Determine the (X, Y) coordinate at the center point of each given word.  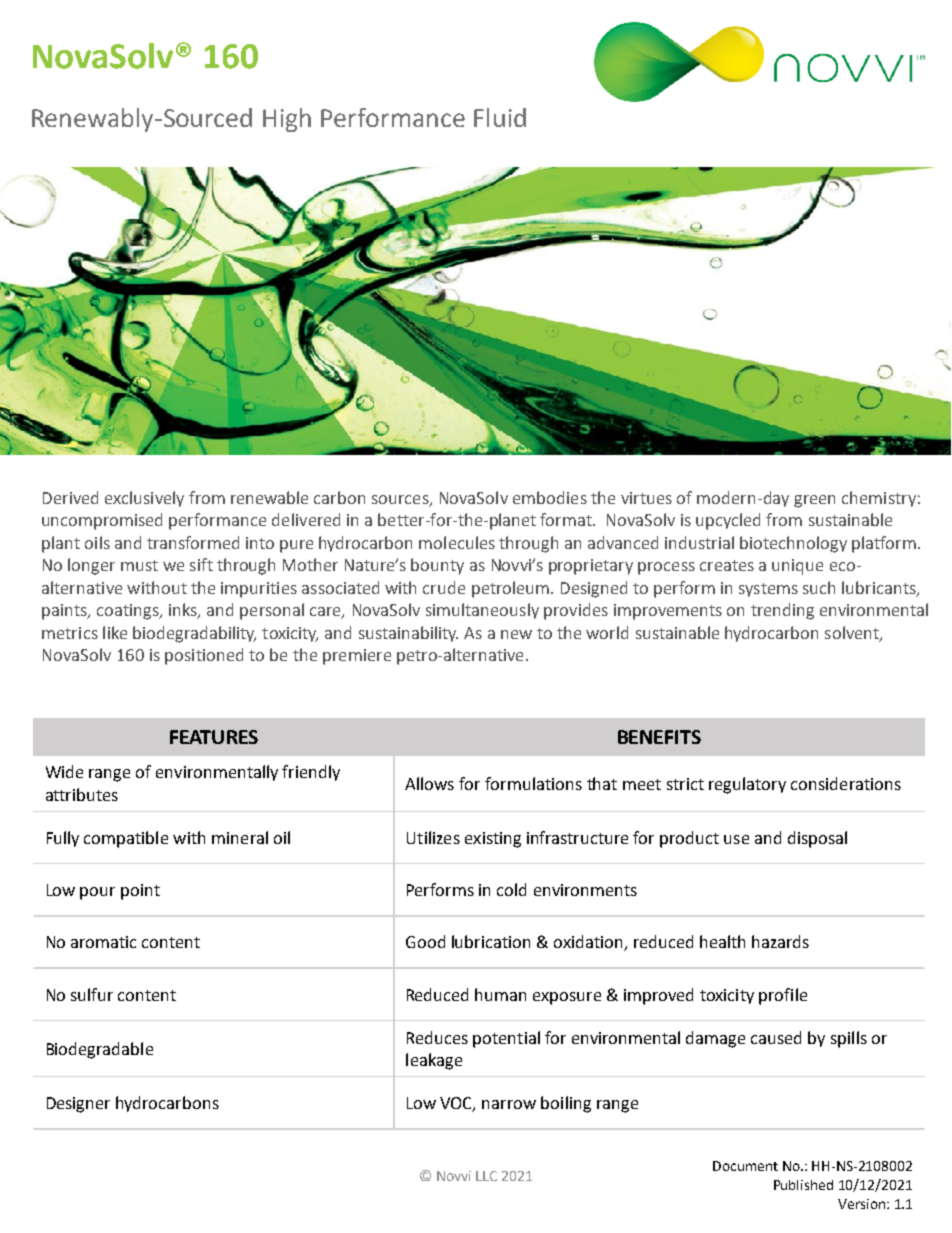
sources (401, 501)
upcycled (728, 521)
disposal (817, 839)
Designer (78, 1105)
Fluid (500, 117)
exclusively (144, 499)
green (814, 501)
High (287, 120)
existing (493, 840)
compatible (126, 839)
